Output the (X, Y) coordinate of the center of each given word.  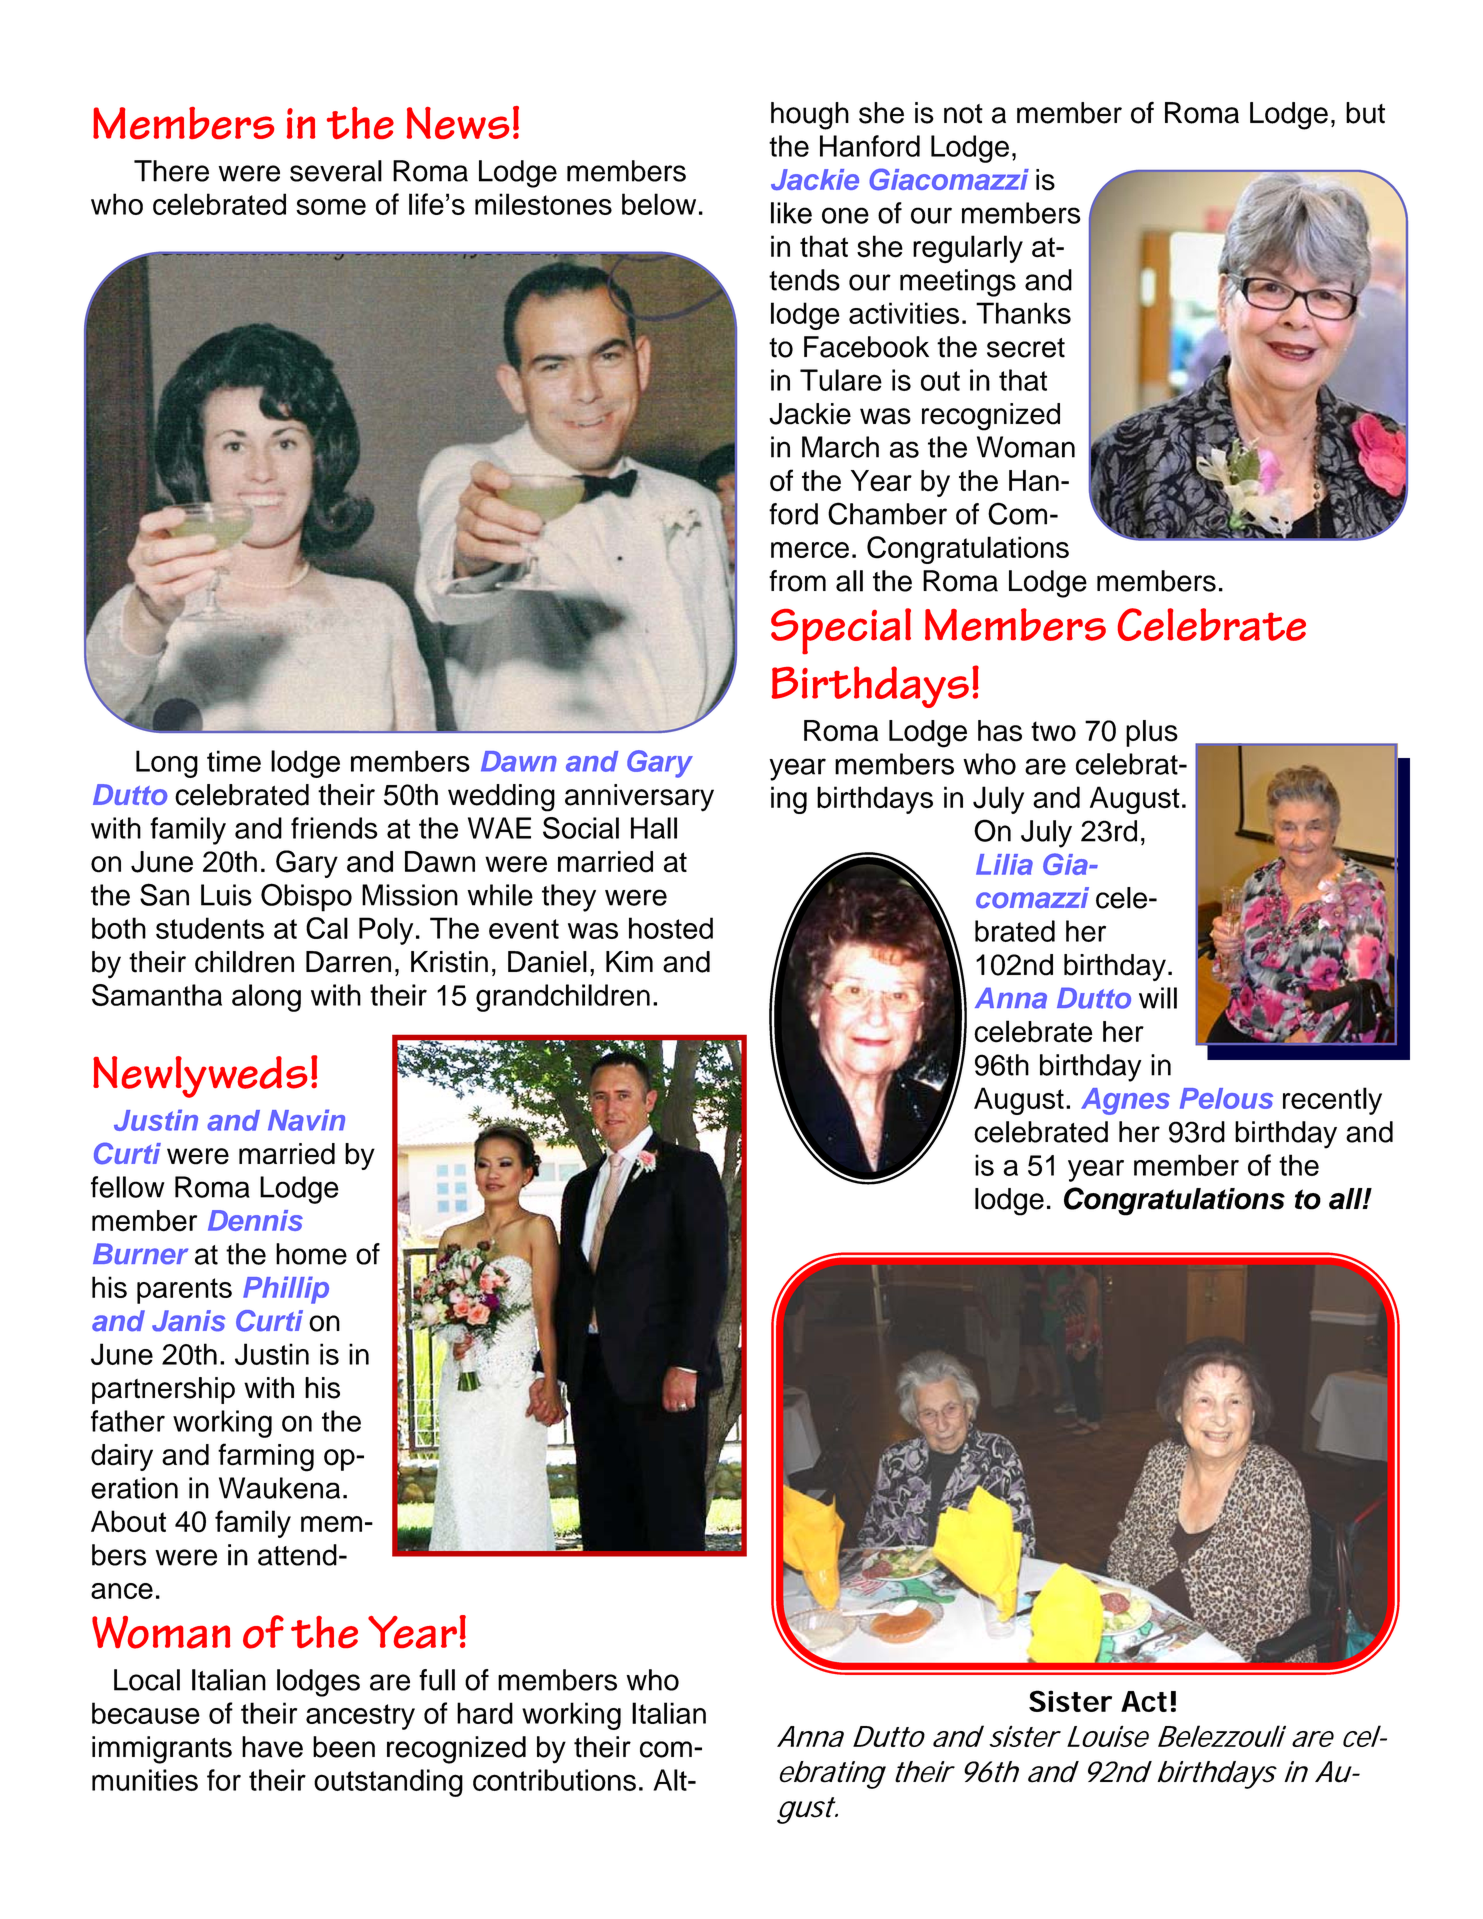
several (336, 171)
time (234, 761)
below (659, 204)
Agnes (1125, 1101)
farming (266, 1457)
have (272, 1747)
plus (1152, 733)
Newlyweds (200, 1077)
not (963, 114)
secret (1026, 348)
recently (1332, 1101)
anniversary (639, 798)
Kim (629, 961)
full (437, 1680)
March (840, 447)
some (331, 207)
